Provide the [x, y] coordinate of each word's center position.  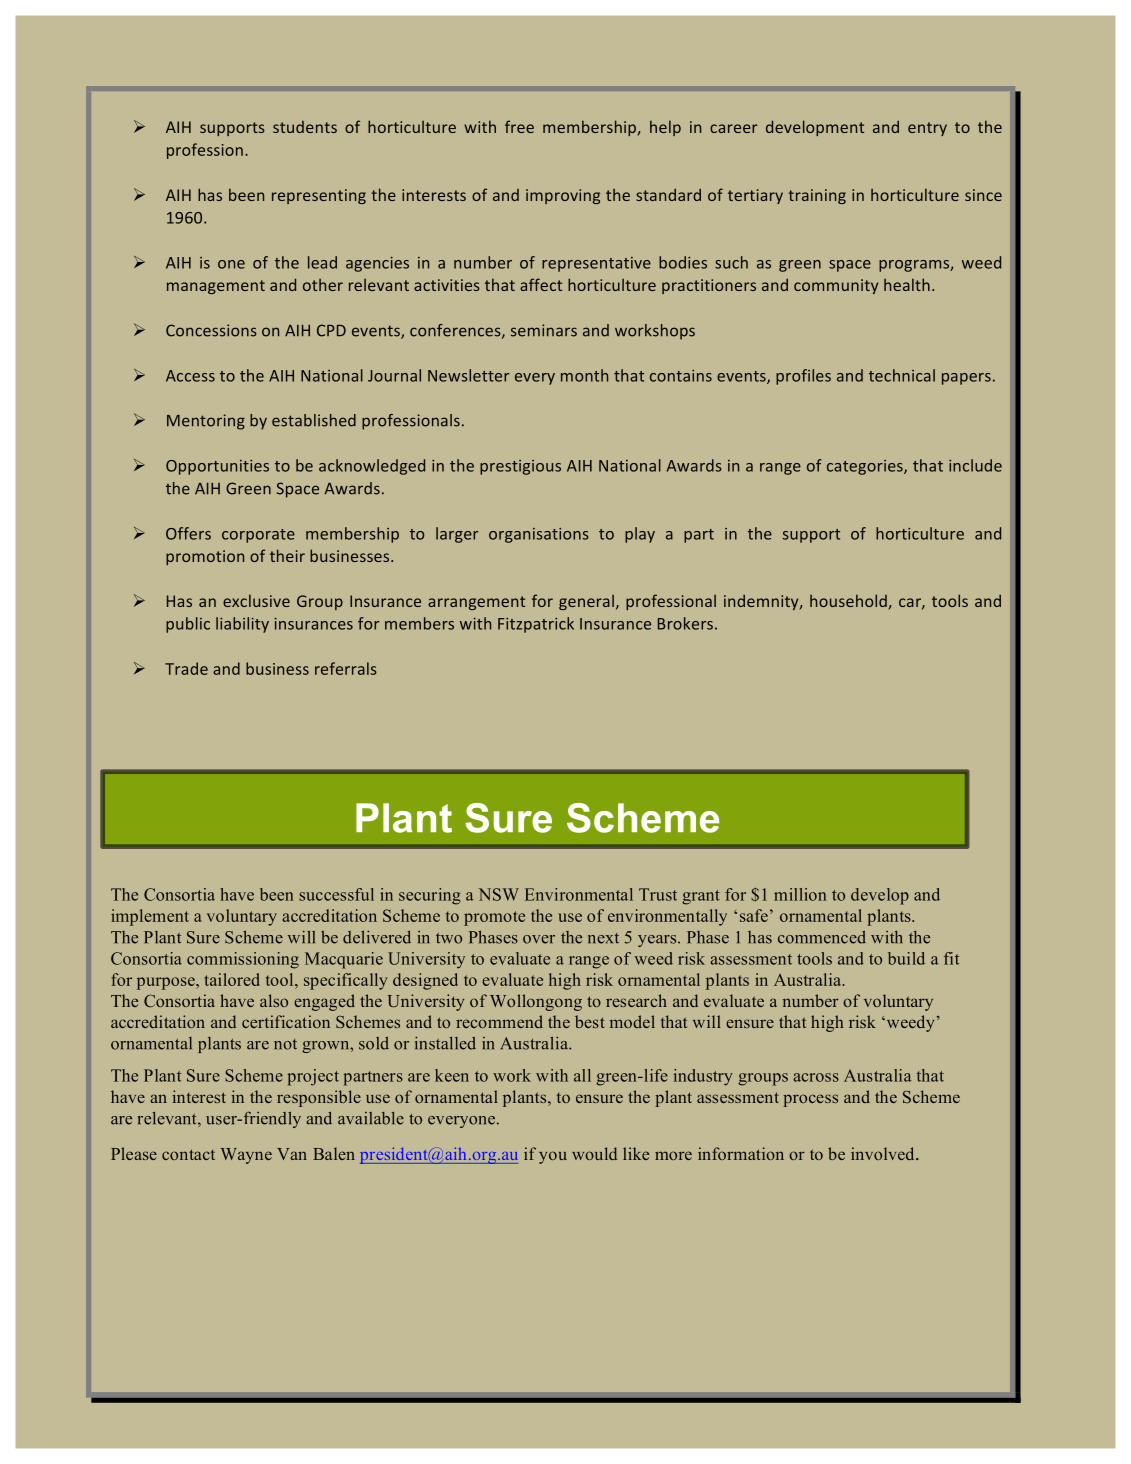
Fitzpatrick [536, 625]
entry [927, 129]
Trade [186, 668]
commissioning [243, 960]
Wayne [246, 1156]
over [539, 939]
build [906, 958]
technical [902, 375]
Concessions [211, 330]
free [519, 126]
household [848, 600]
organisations [539, 535]
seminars [544, 330]
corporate [258, 536]
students [305, 127]
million [800, 894]
